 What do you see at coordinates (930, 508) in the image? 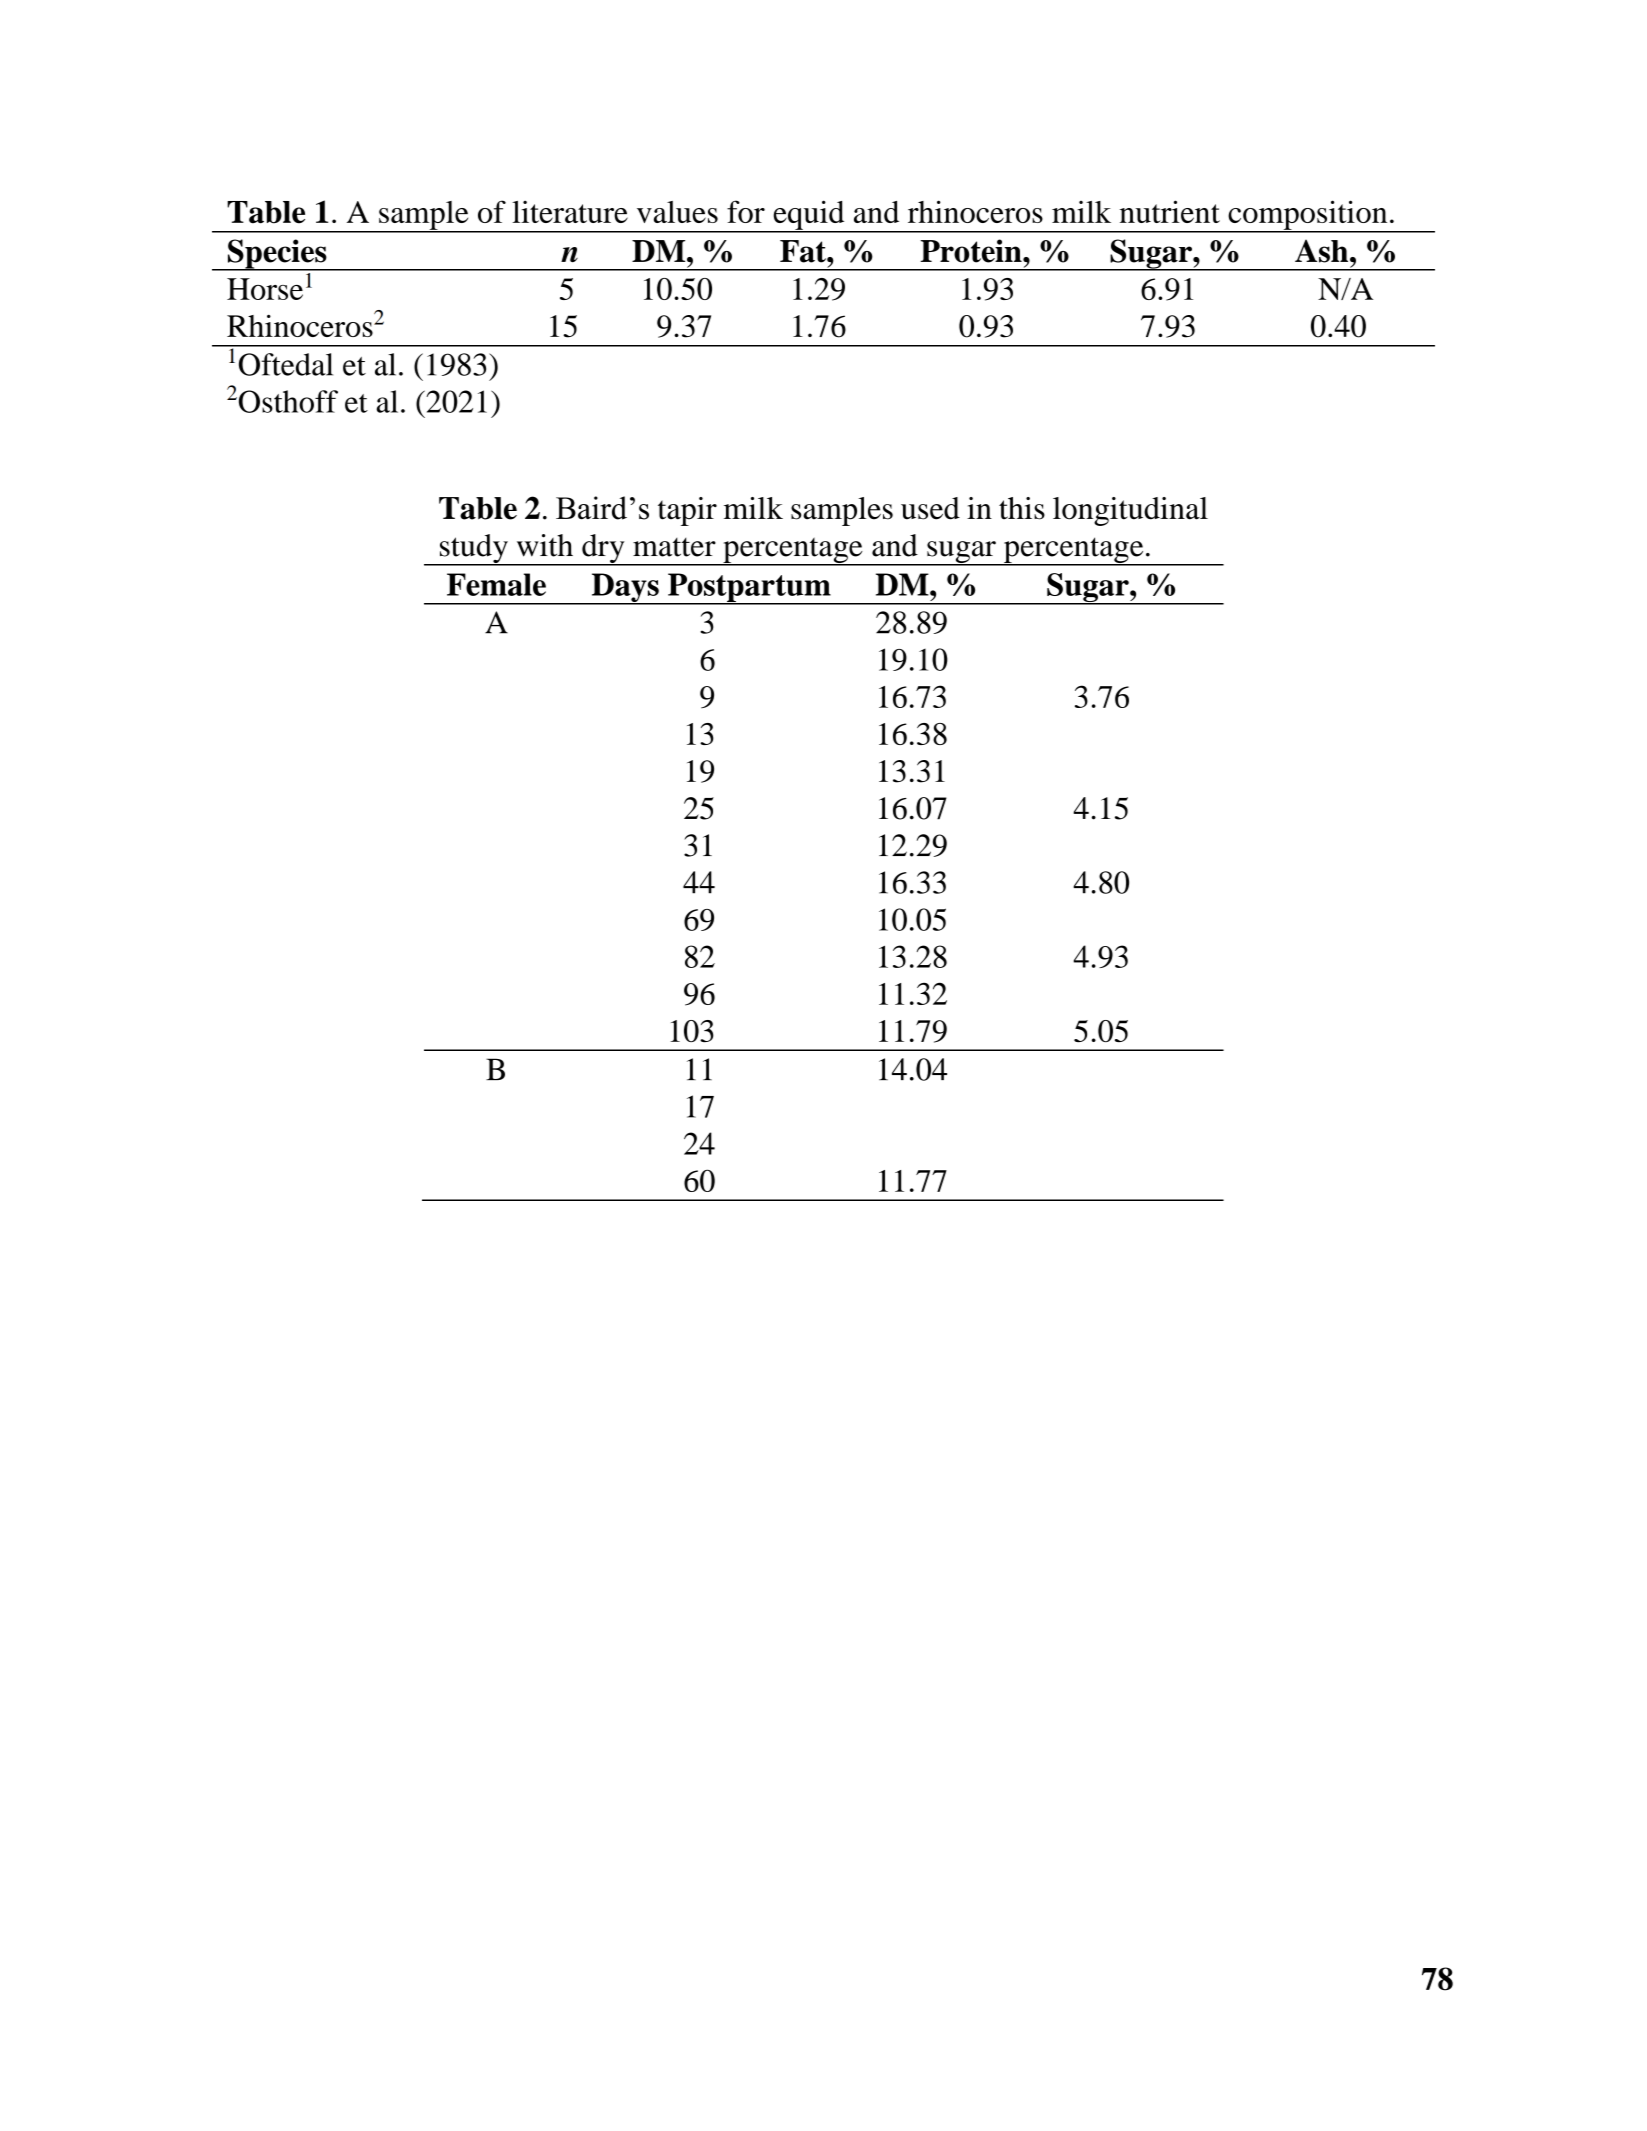
I see `used` at bounding box center [930, 508].
